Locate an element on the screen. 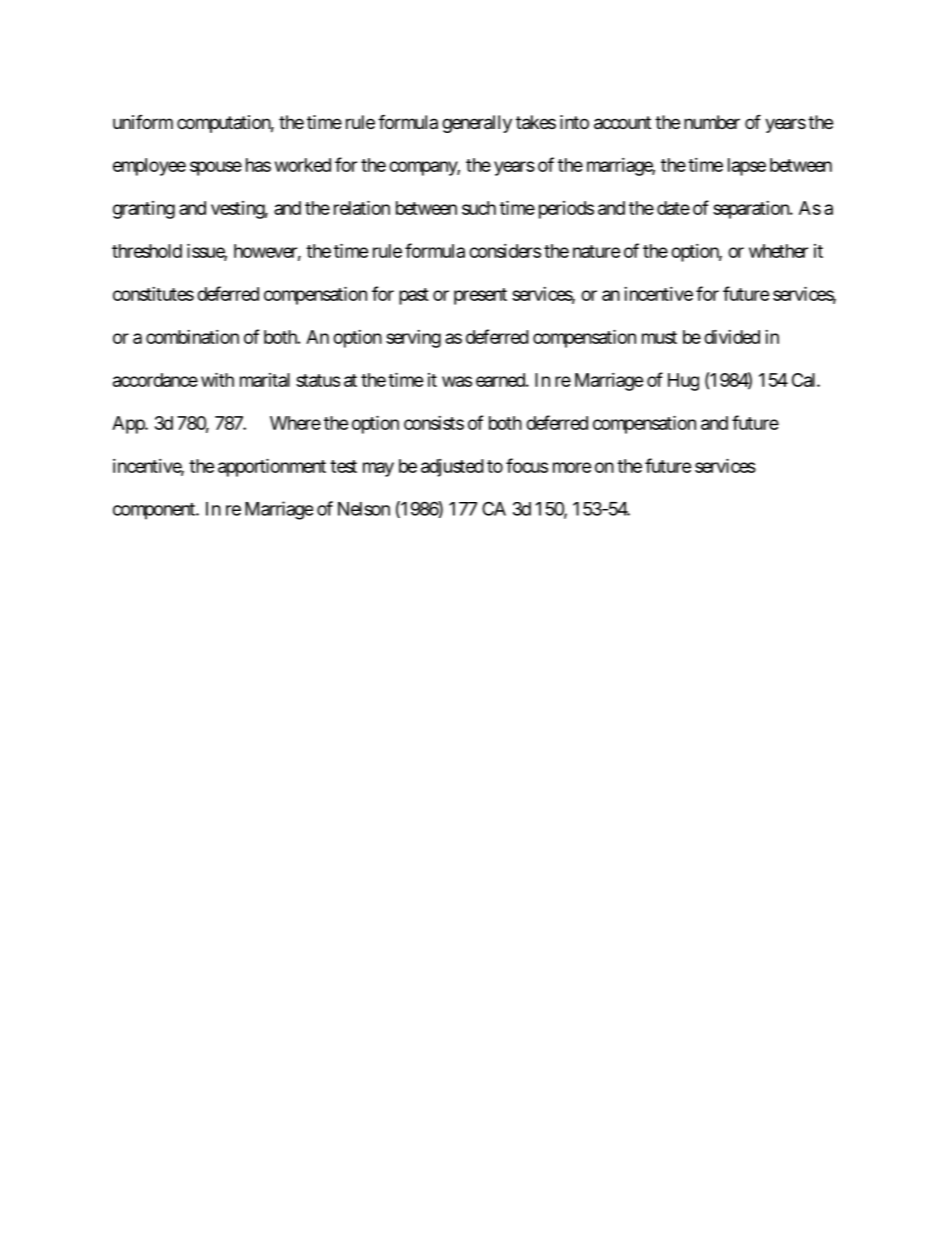  generally is located at coordinates (477, 124).
